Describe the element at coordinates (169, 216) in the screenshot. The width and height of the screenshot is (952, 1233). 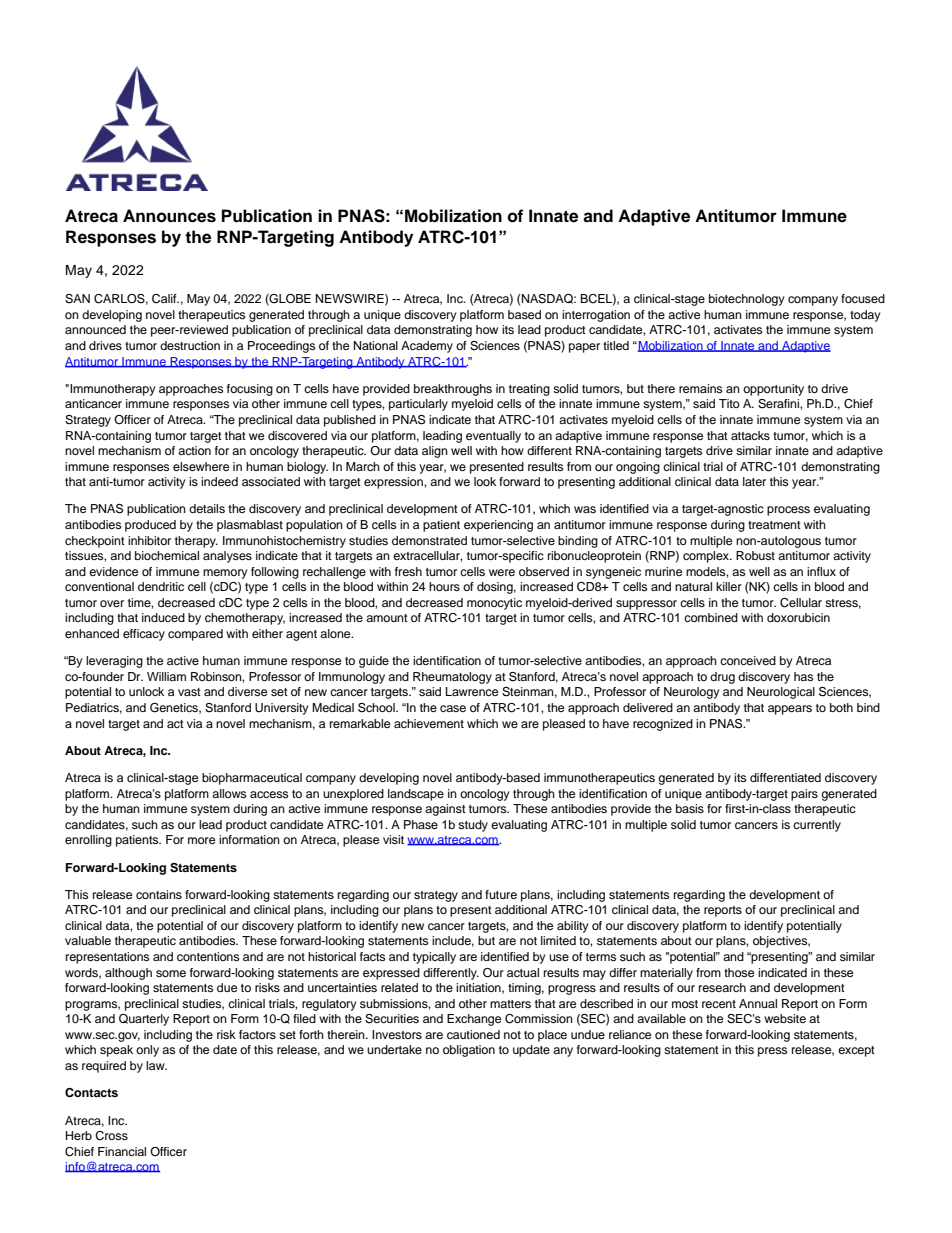
I see `Announces` at that location.
